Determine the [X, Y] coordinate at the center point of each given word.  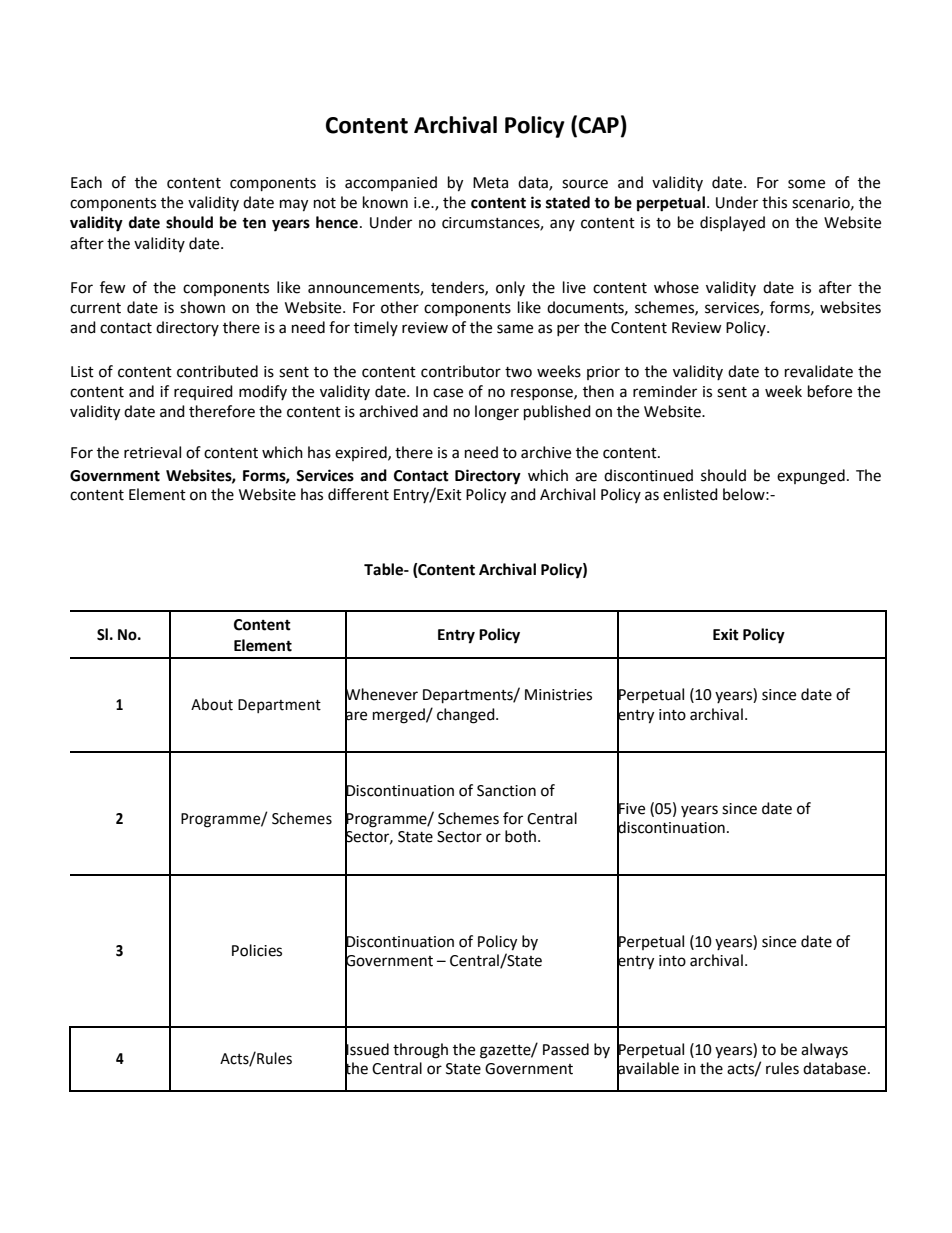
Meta [490, 183]
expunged [811, 477]
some [806, 184]
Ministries [558, 695]
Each [86, 182]
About [212, 704]
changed [467, 716]
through [420, 1051]
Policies [257, 950]
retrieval [152, 452]
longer [497, 413]
